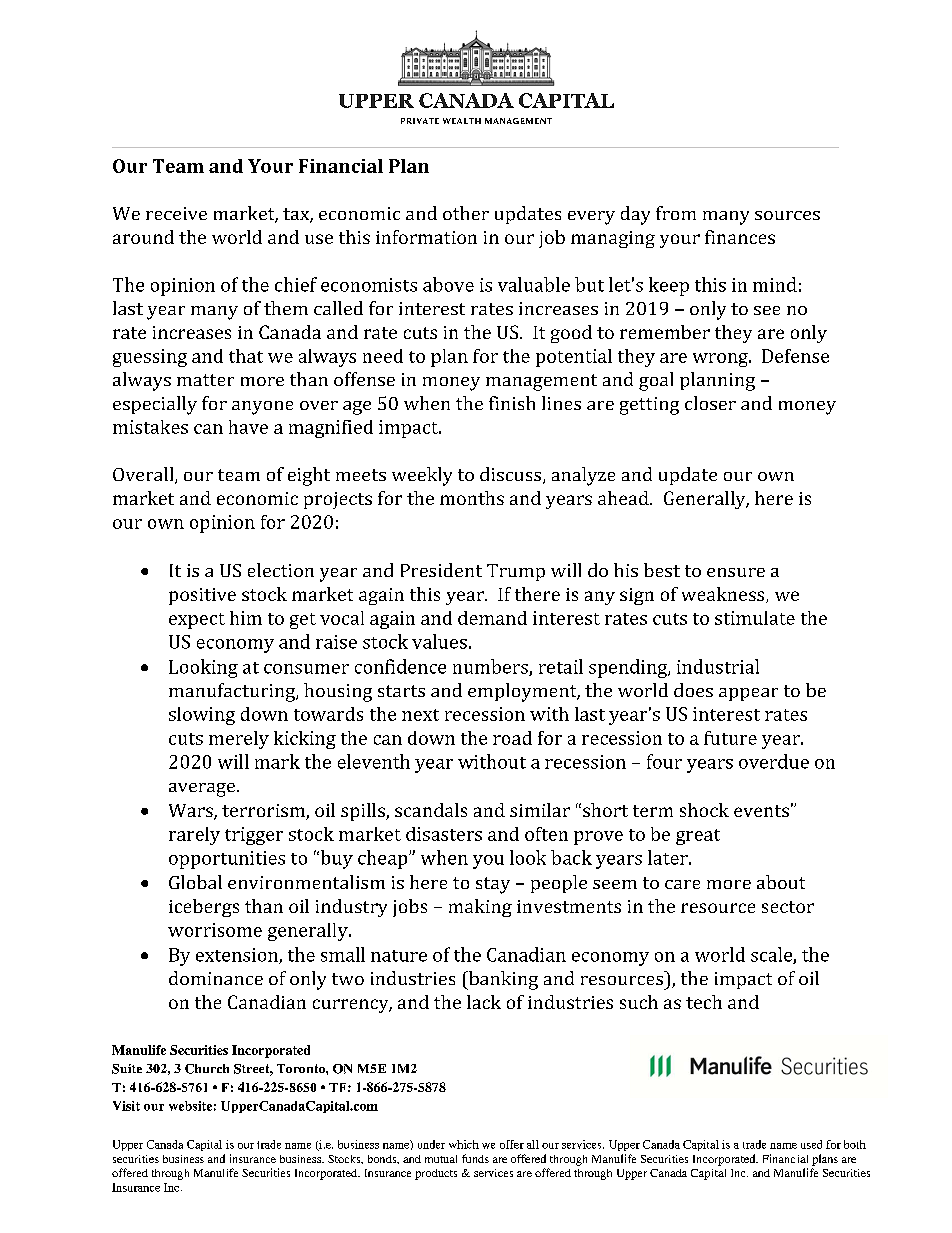  I want to click on stimulate, so click(755, 618).
